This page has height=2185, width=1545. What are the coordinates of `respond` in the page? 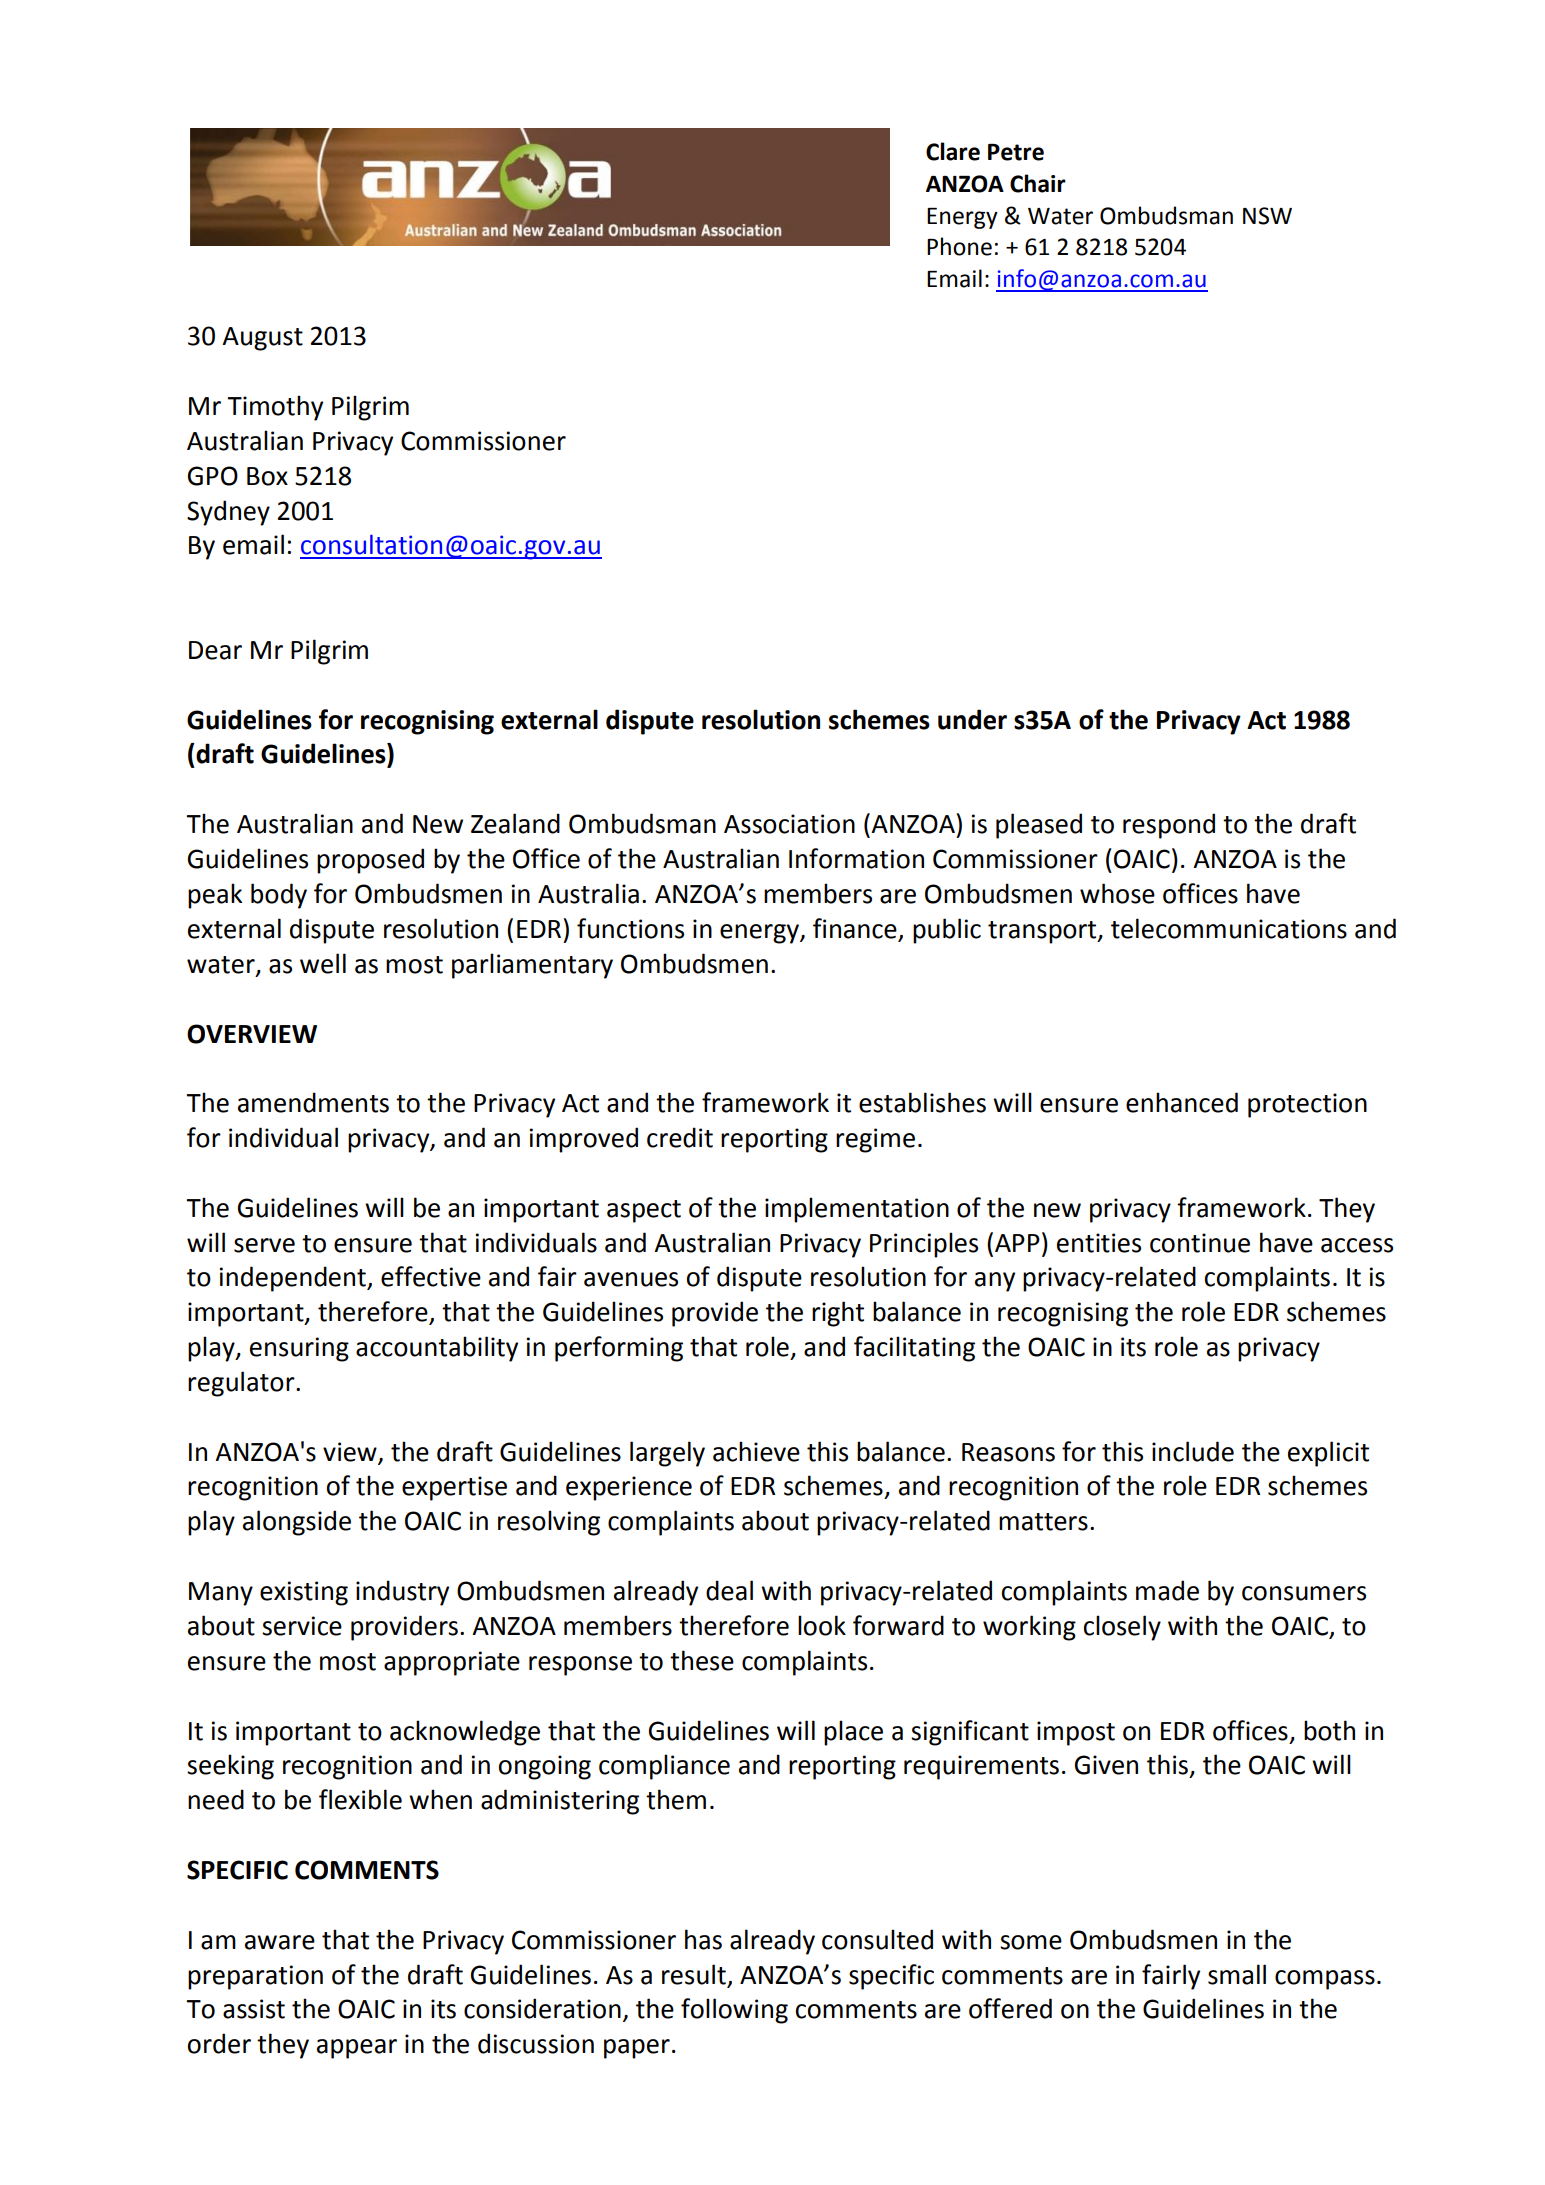 It's located at (1169, 826).
